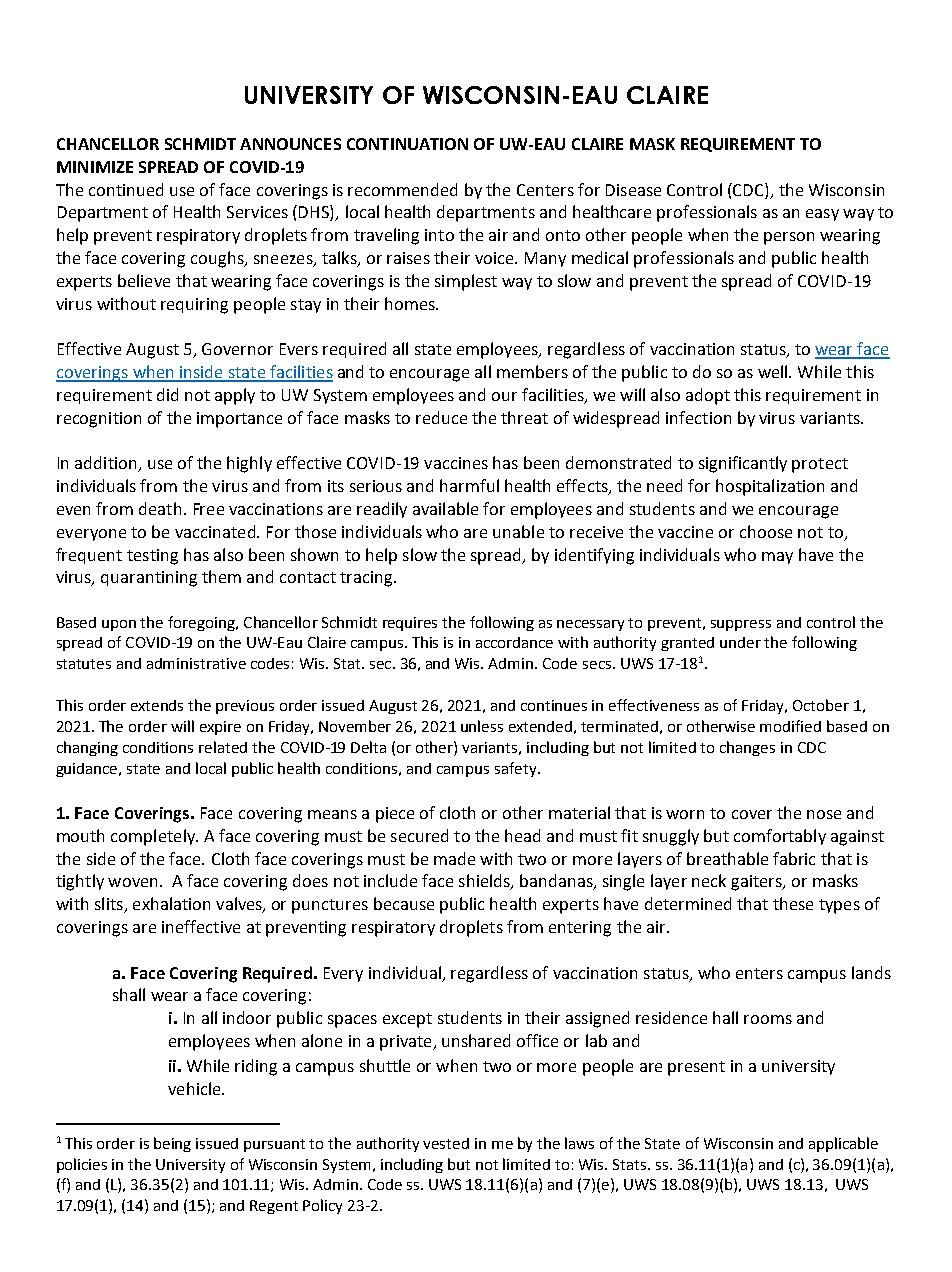 The width and height of the page is (952, 1272). Describe the element at coordinates (126, 189) in the page. I see `continued` at that location.
